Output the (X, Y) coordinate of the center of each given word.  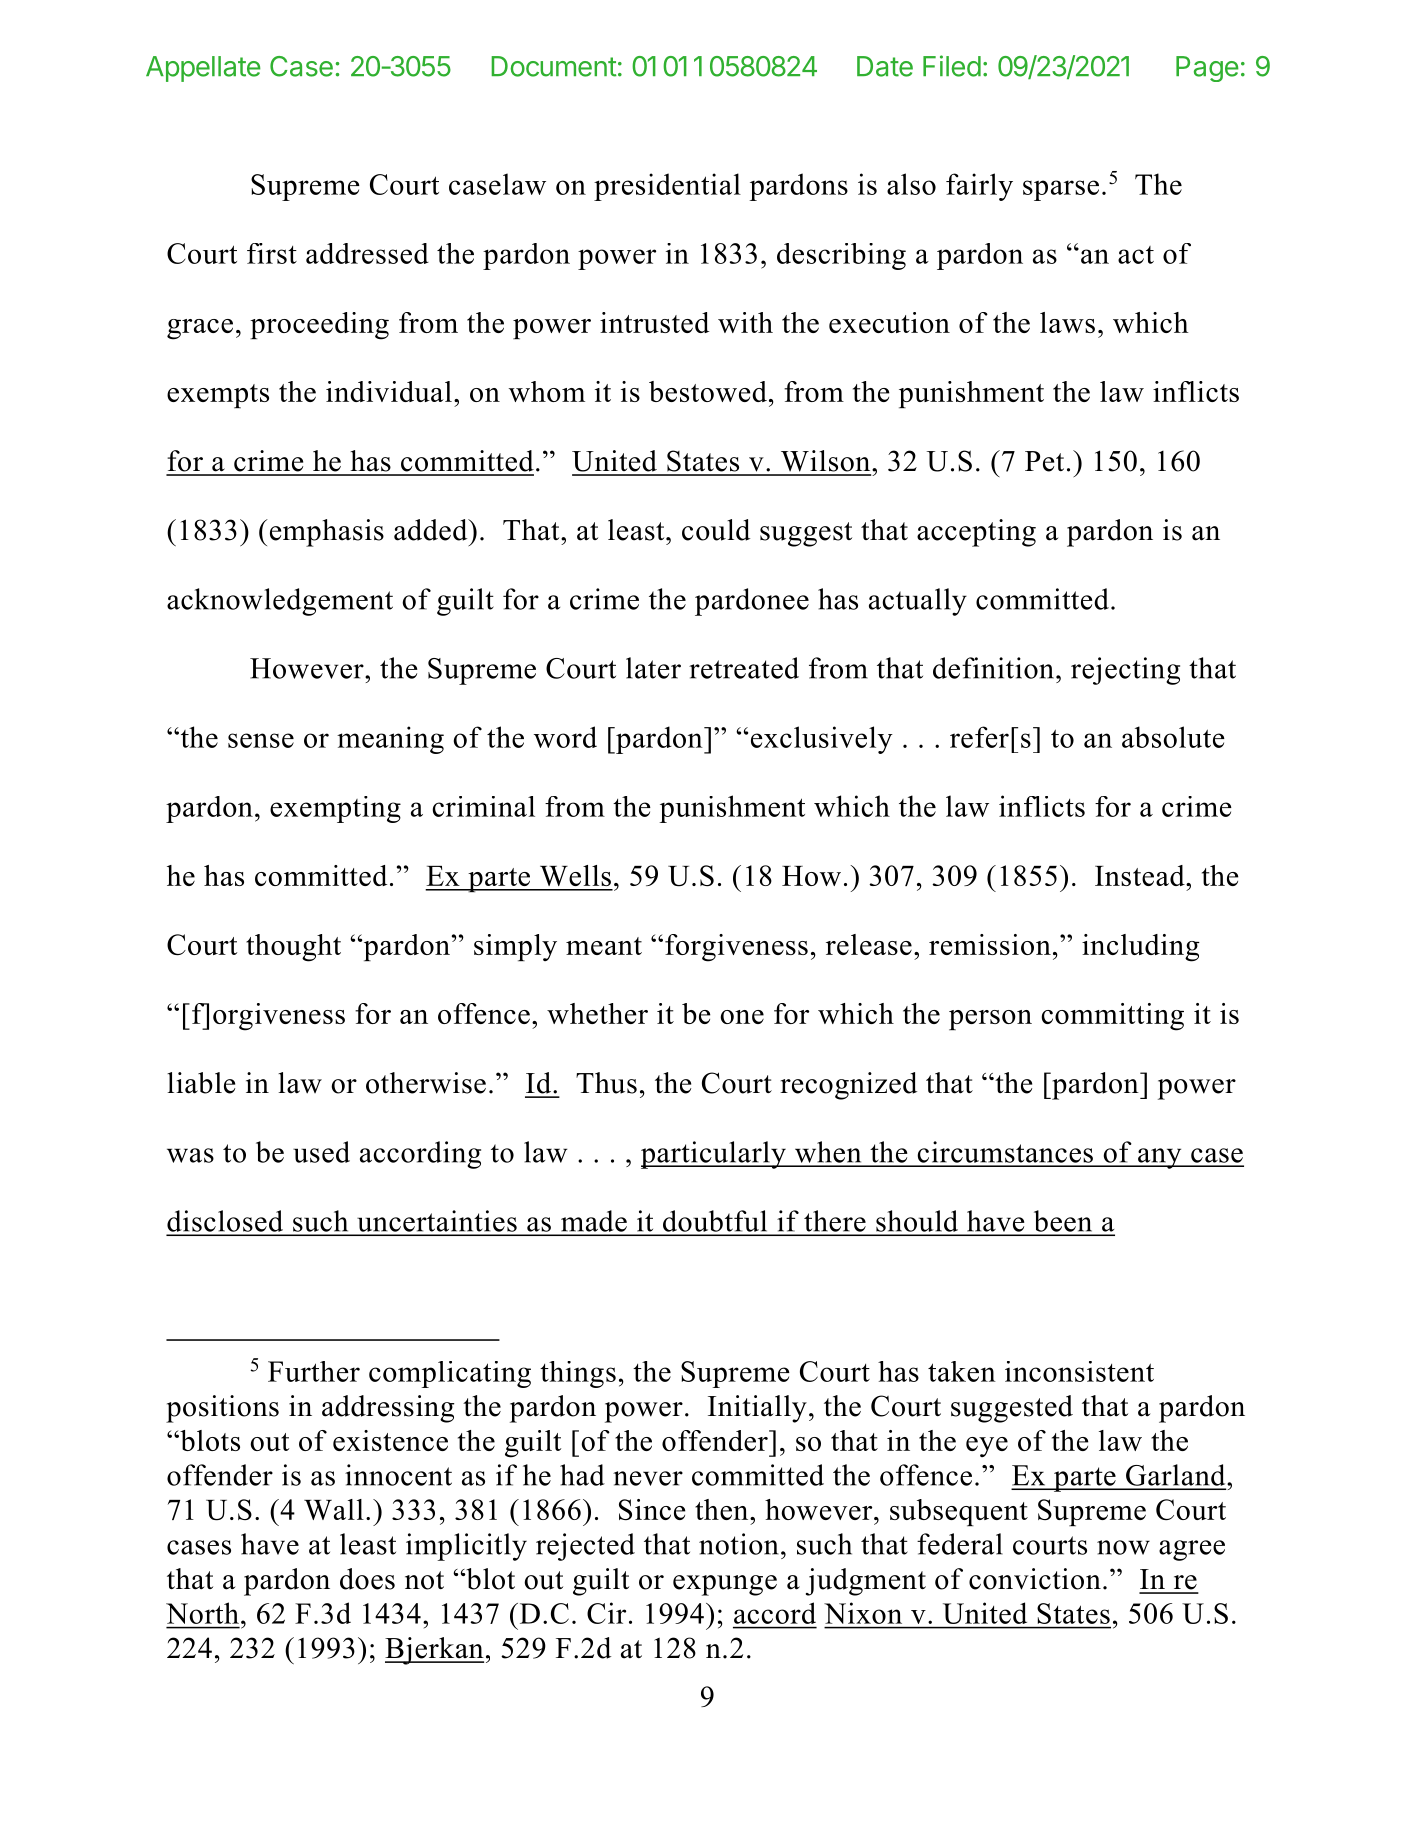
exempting (335, 809)
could (716, 530)
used (321, 1152)
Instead (1141, 875)
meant (604, 946)
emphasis (325, 533)
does (367, 1579)
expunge (725, 1585)
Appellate (203, 69)
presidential (667, 187)
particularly (714, 1155)
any (1160, 1158)
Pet (1044, 461)
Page (1207, 69)
